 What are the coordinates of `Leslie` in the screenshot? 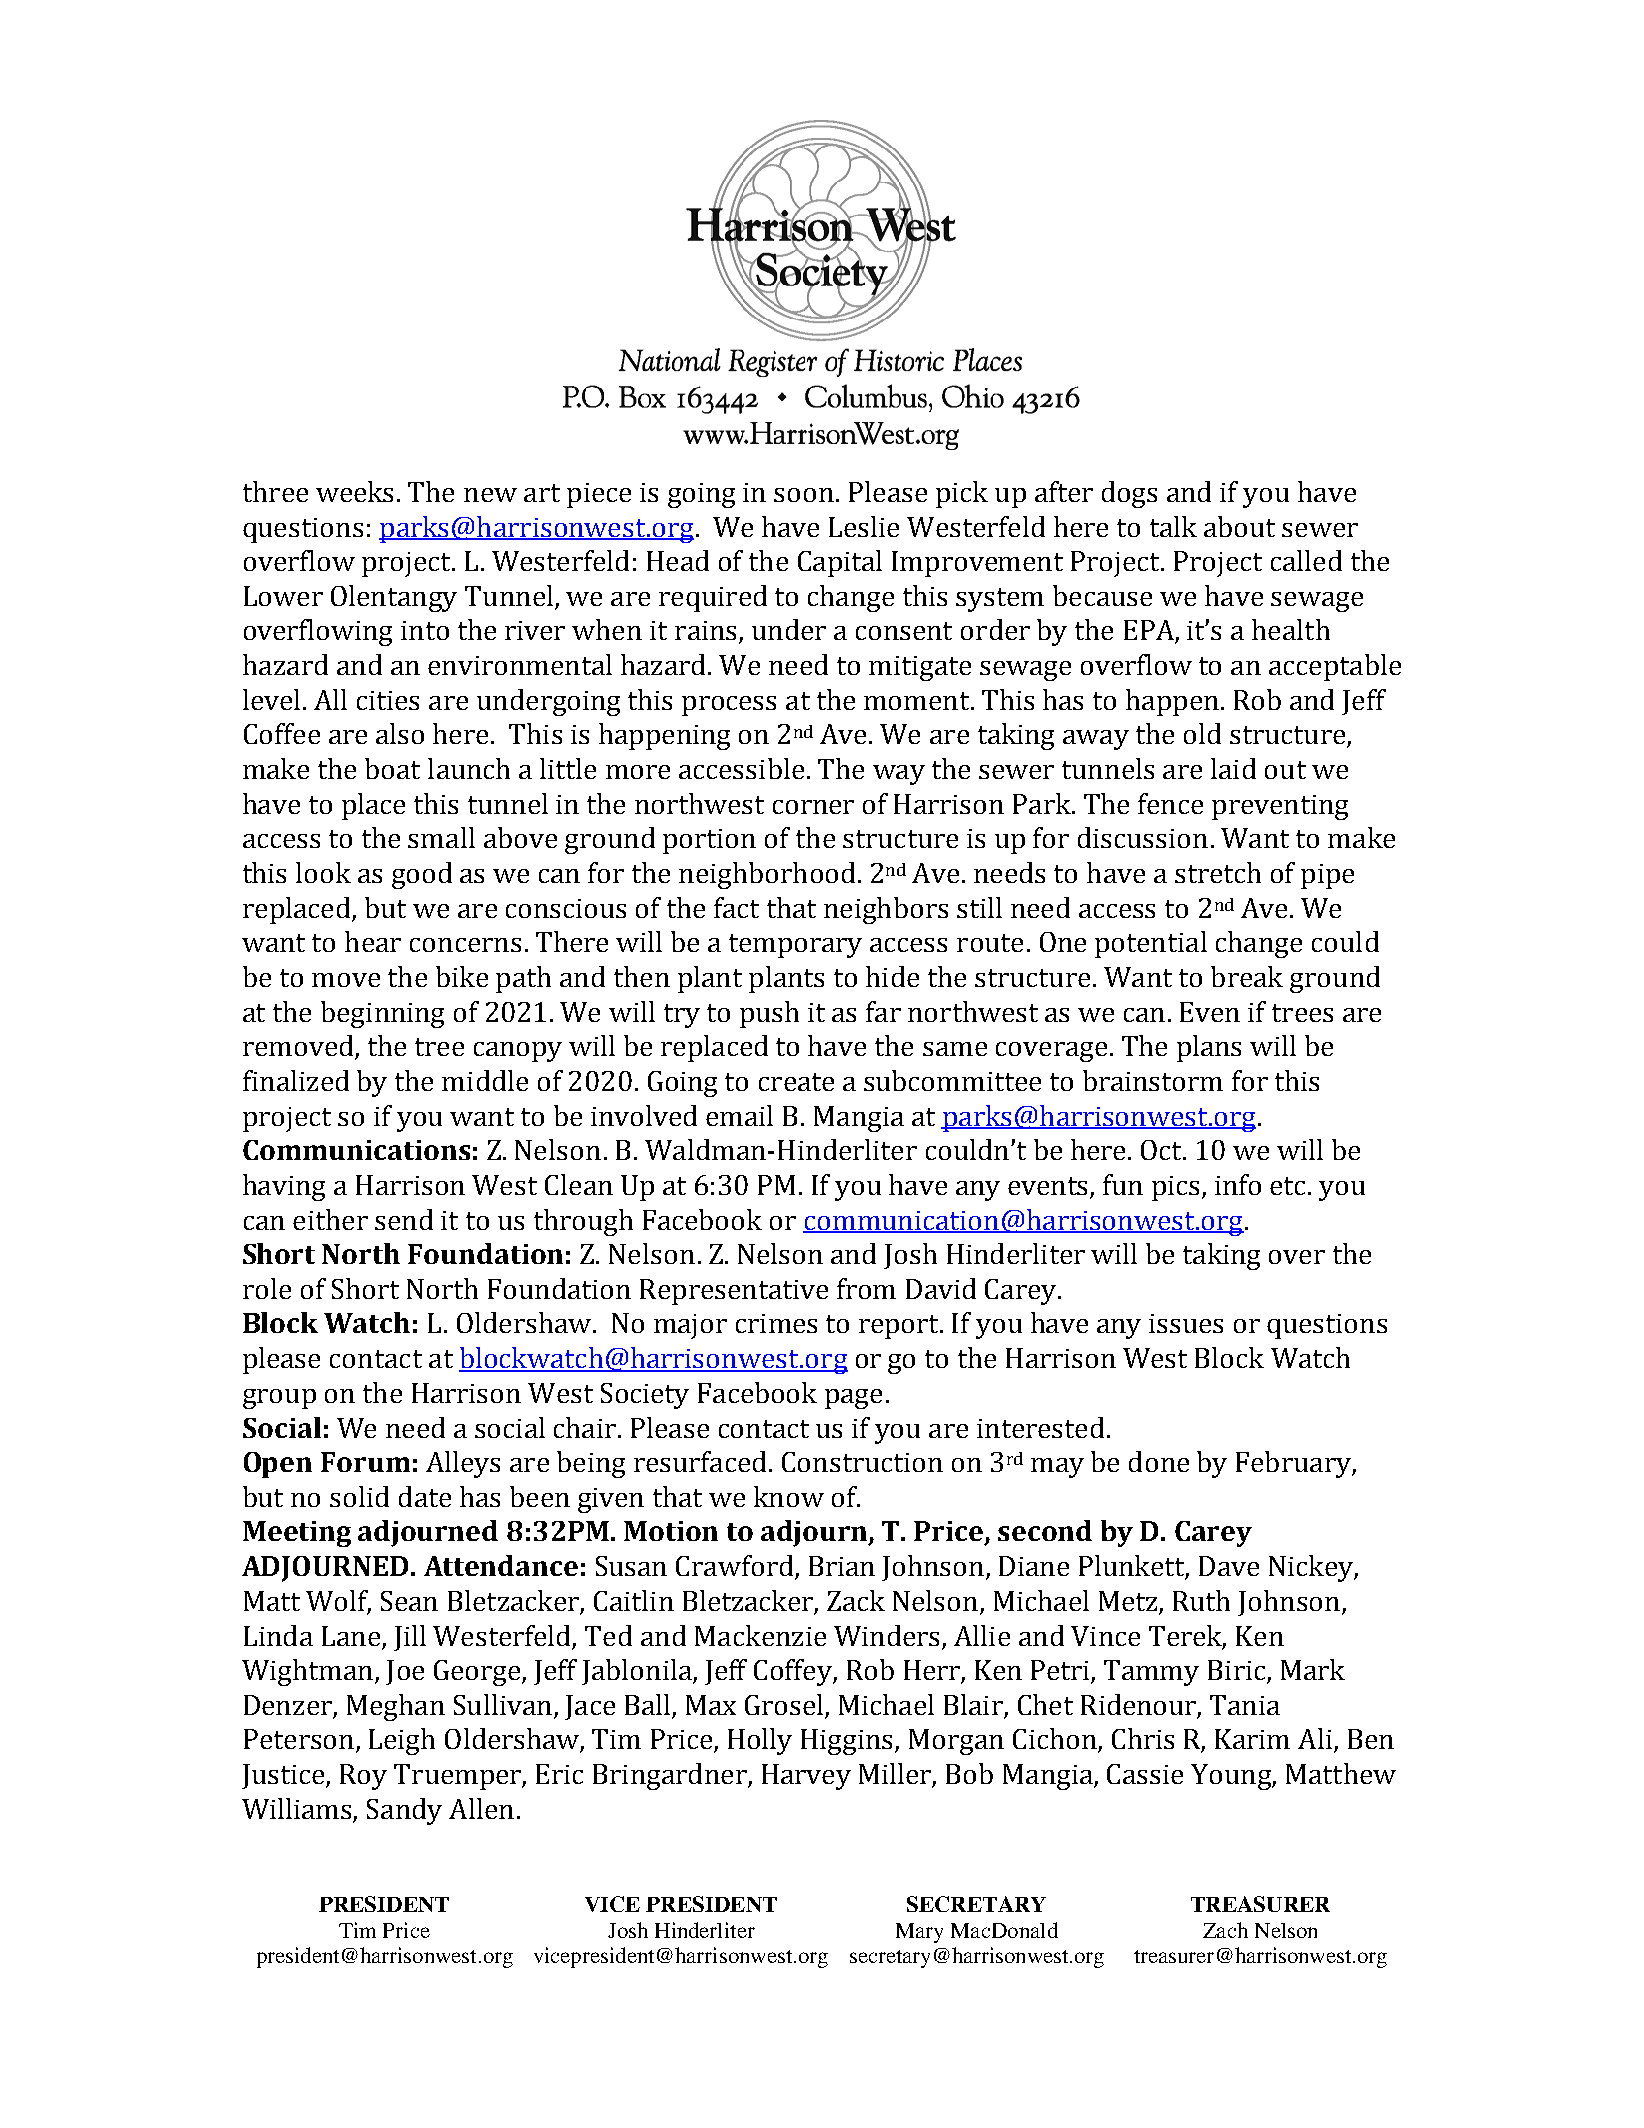 It's located at (864, 526).
